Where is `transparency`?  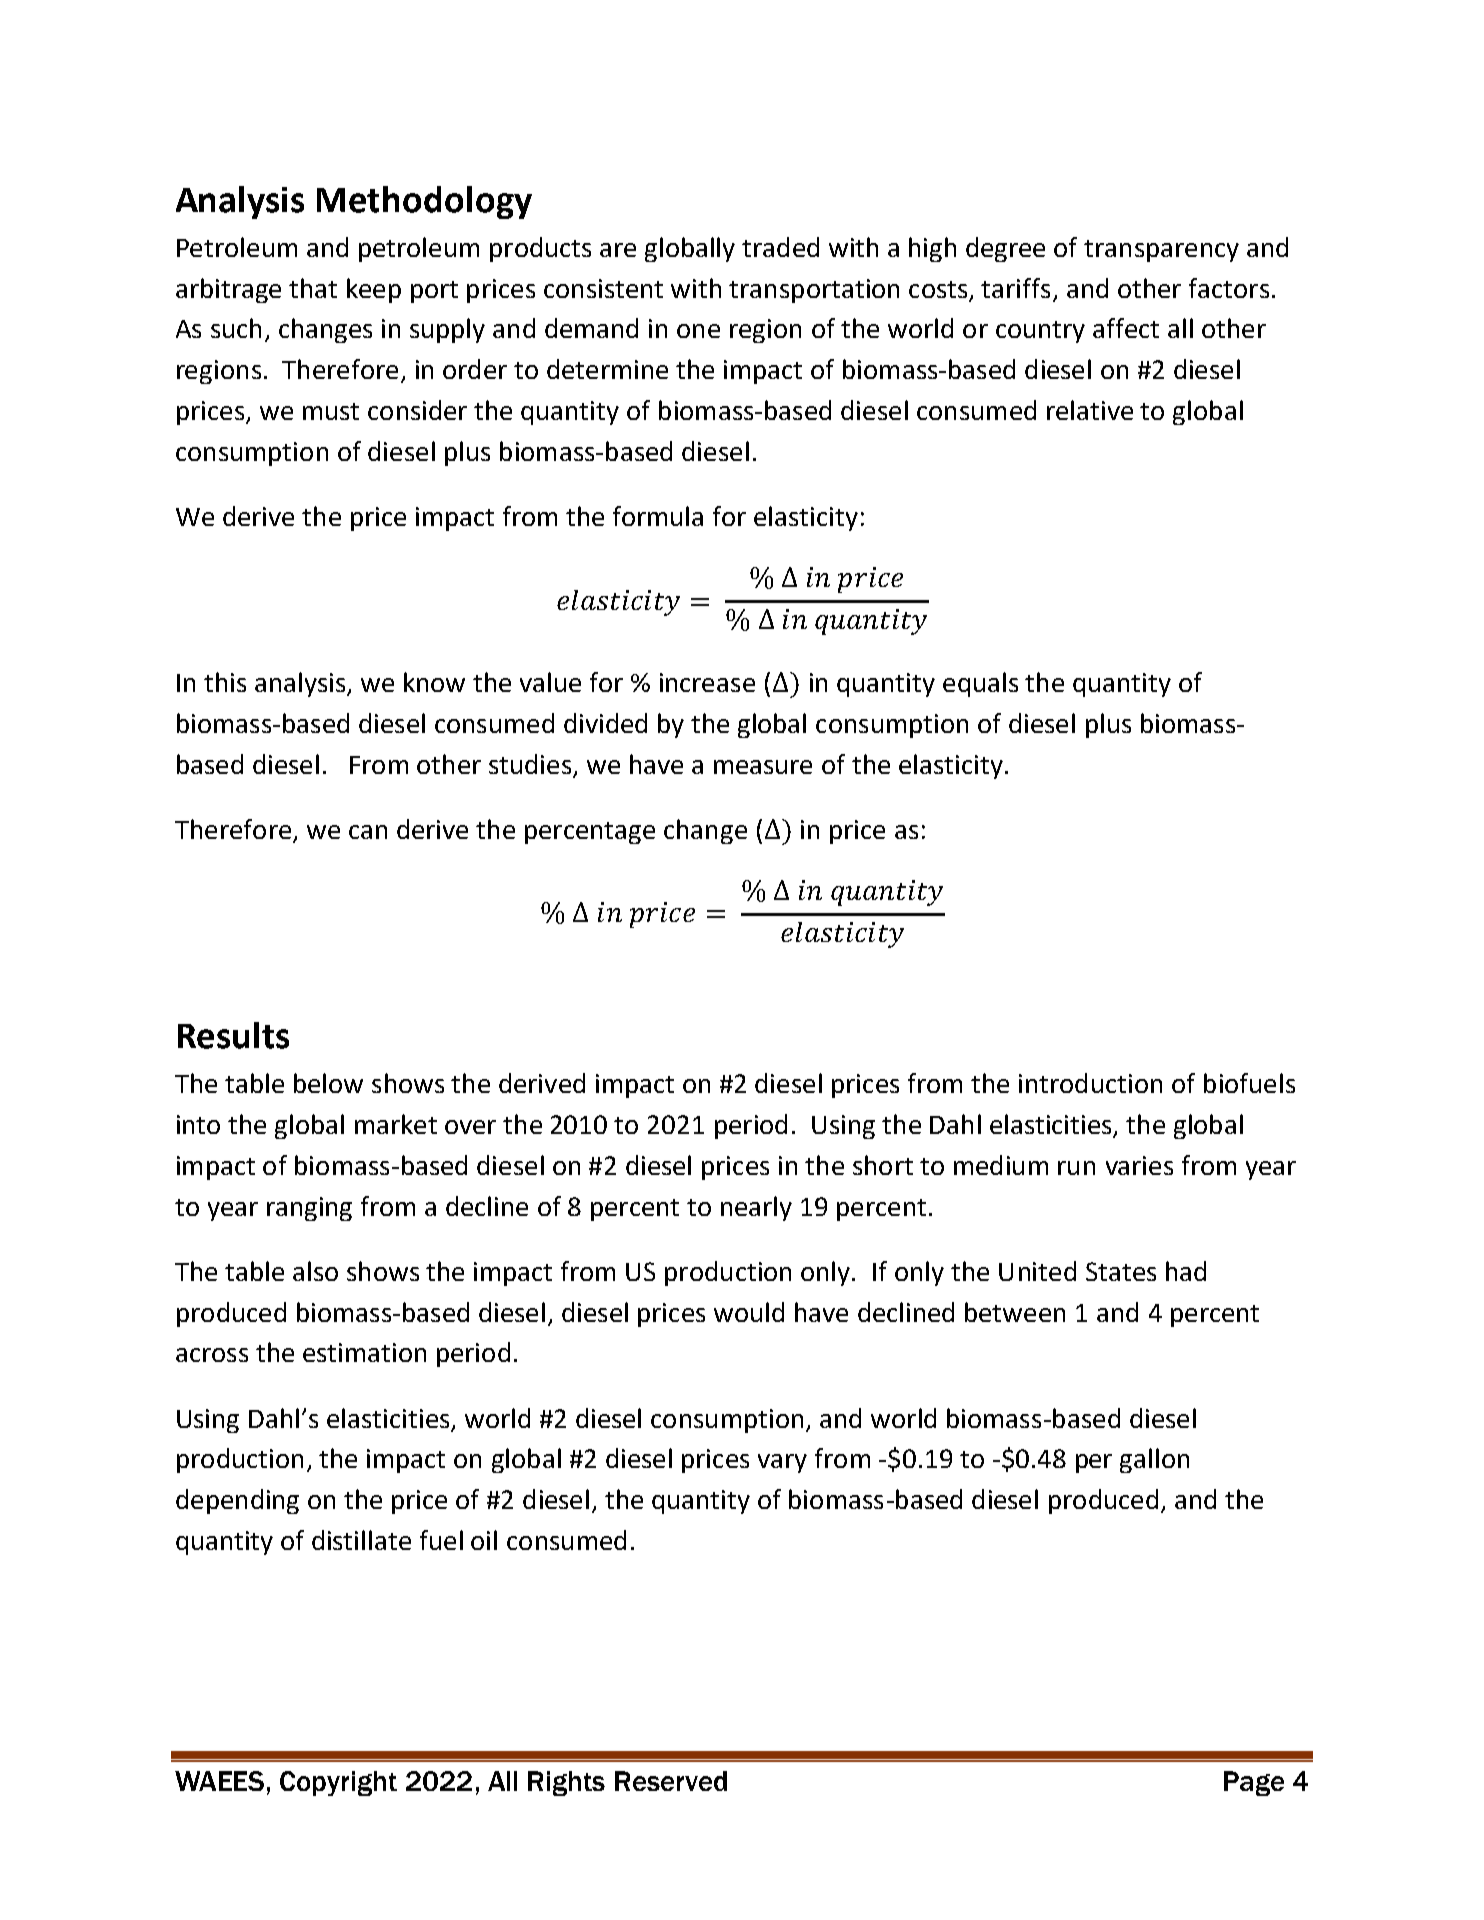
transparency is located at coordinates (1161, 251).
